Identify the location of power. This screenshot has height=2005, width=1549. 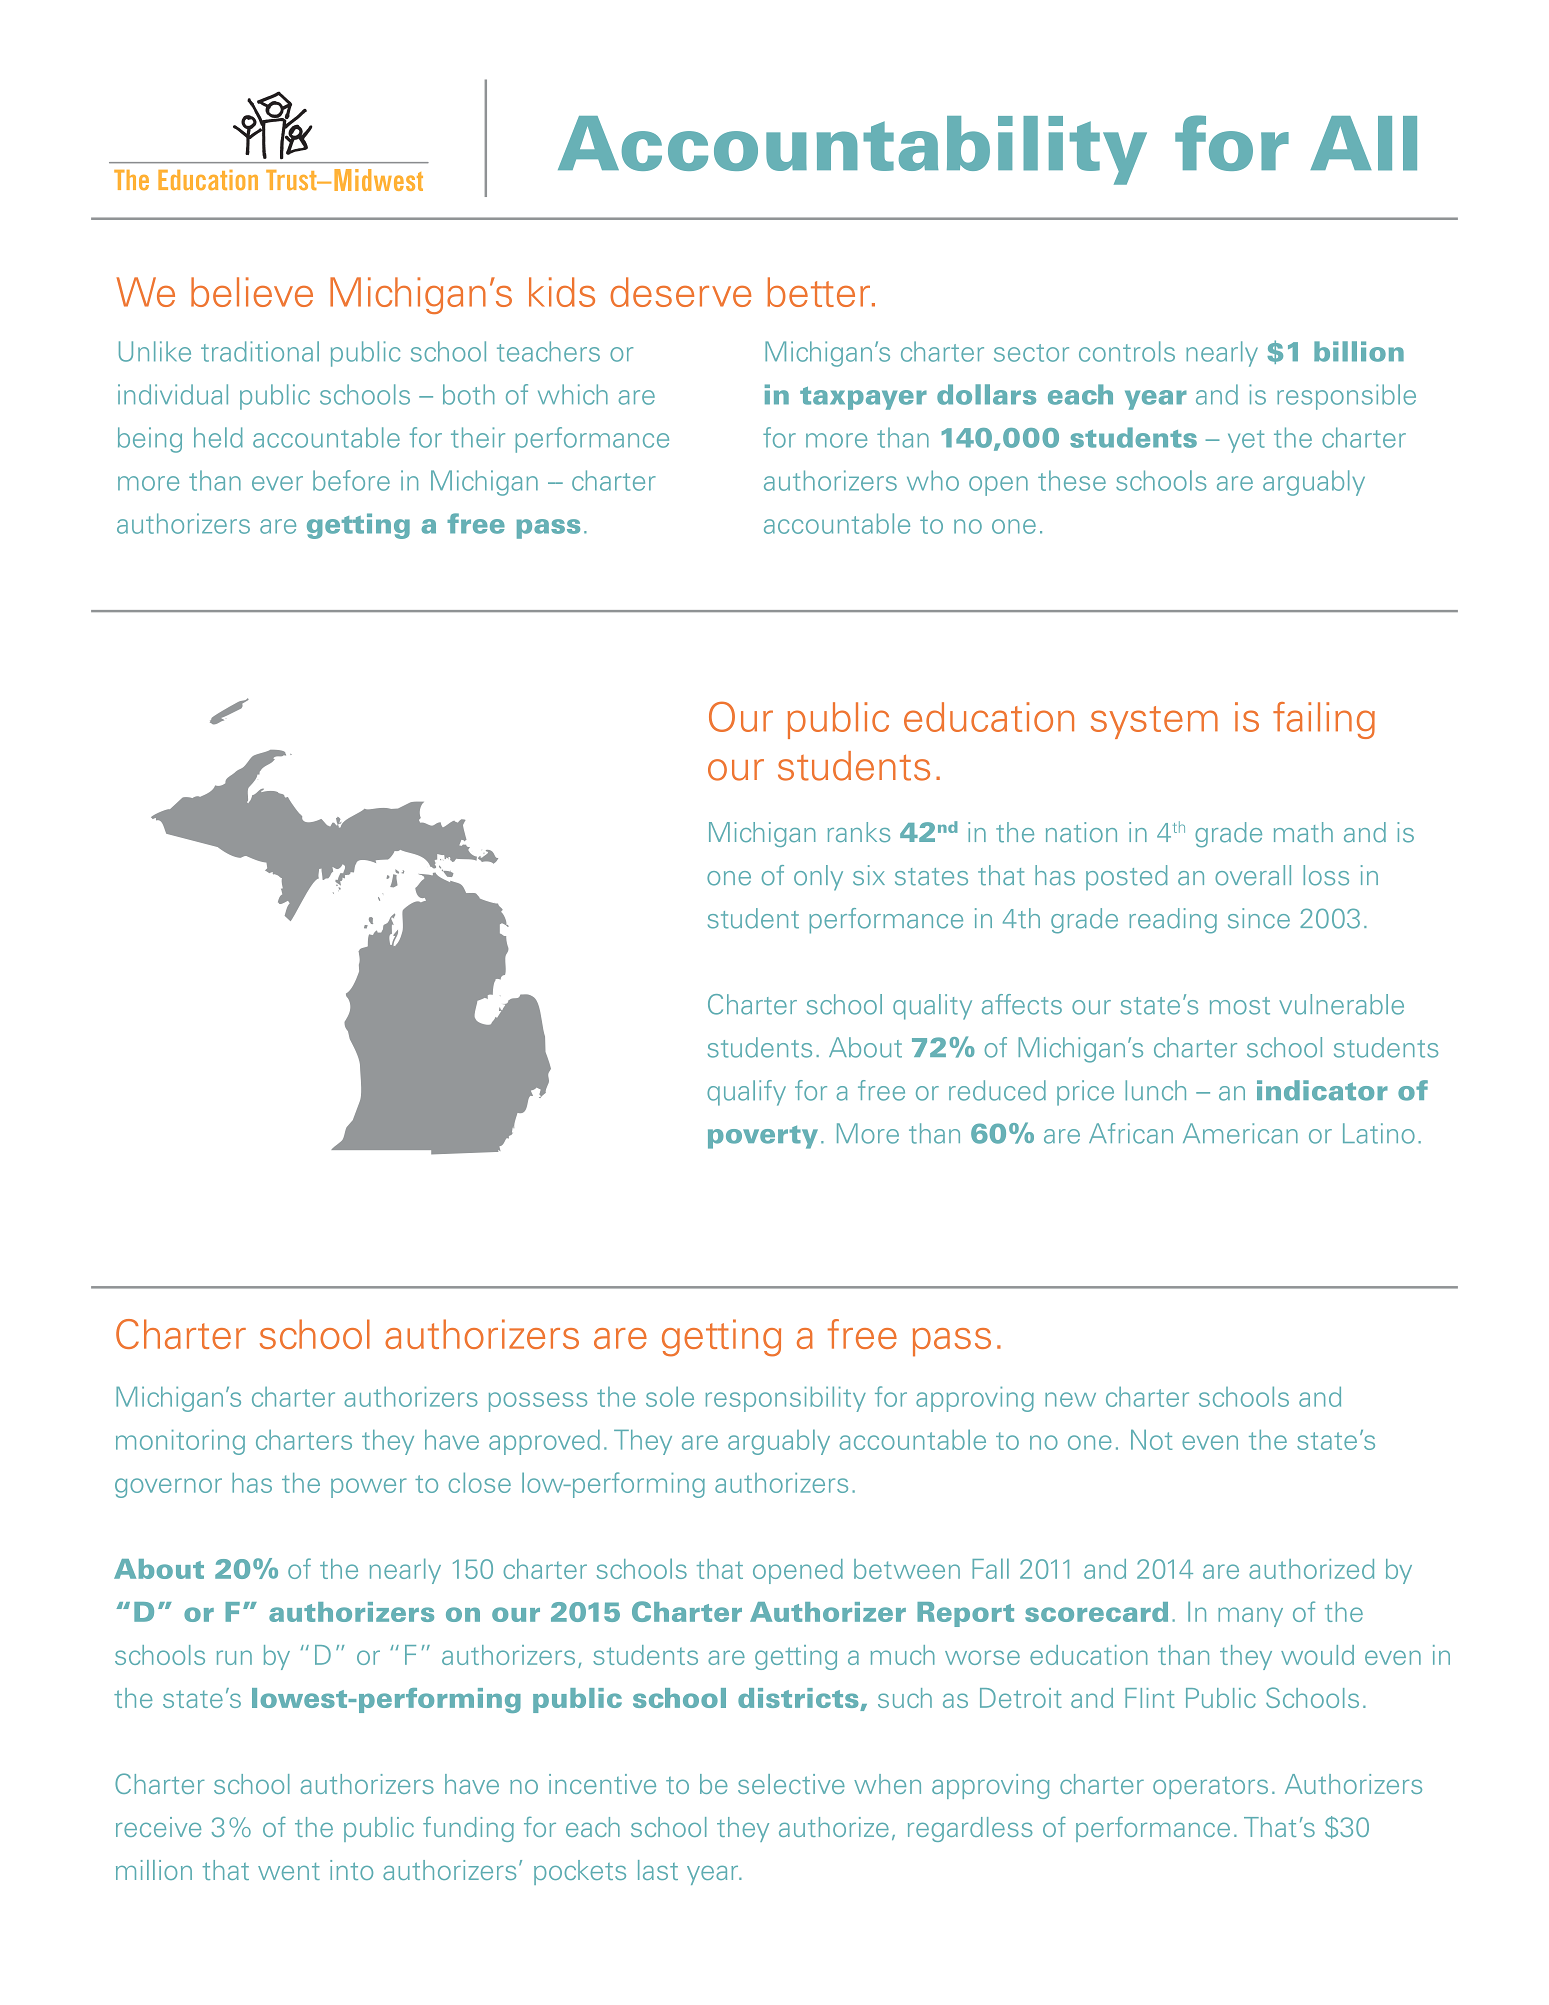
(369, 1488).
